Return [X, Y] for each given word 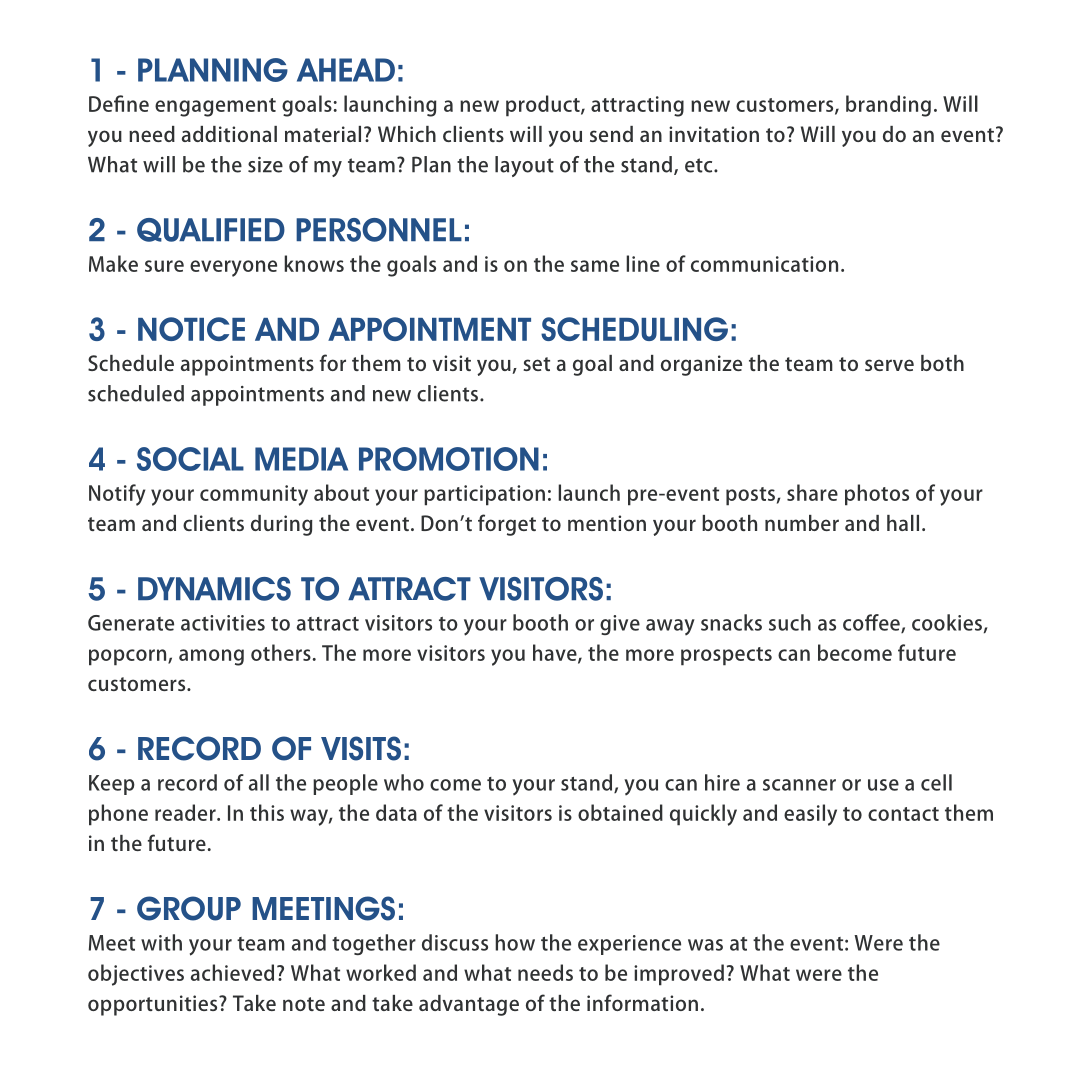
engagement [215, 107]
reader [186, 812]
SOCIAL [190, 459]
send [611, 134]
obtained [620, 812]
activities [223, 623]
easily [810, 815]
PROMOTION [449, 459]
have [556, 653]
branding [888, 106]
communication [764, 264]
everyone [233, 268]
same [595, 266]
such [790, 622]
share [812, 492]
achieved [232, 972]
